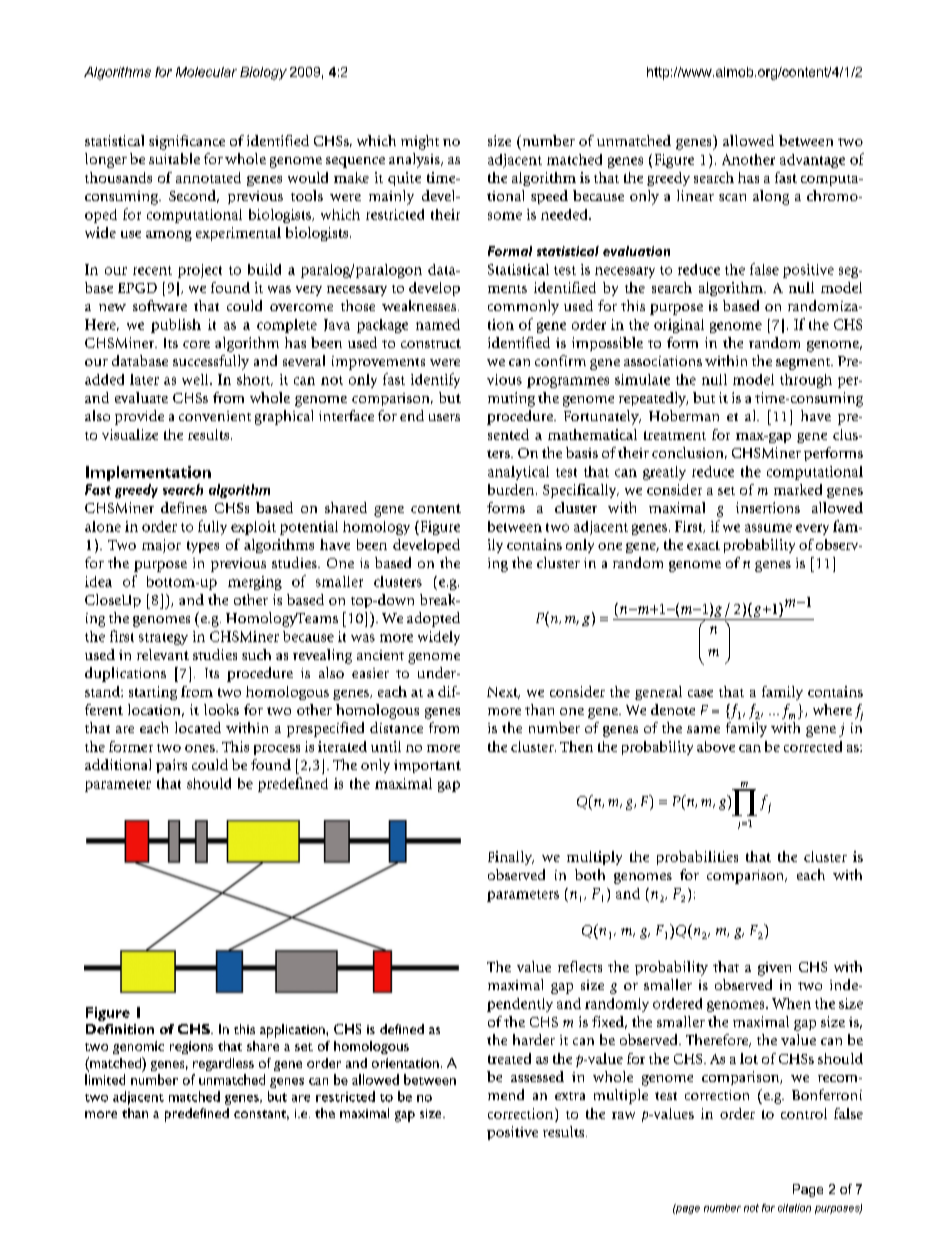 The image size is (952, 1237). What do you see at coordinates (171, 766) in the page?
I see `pairs` at bounding box center [171, 766].
